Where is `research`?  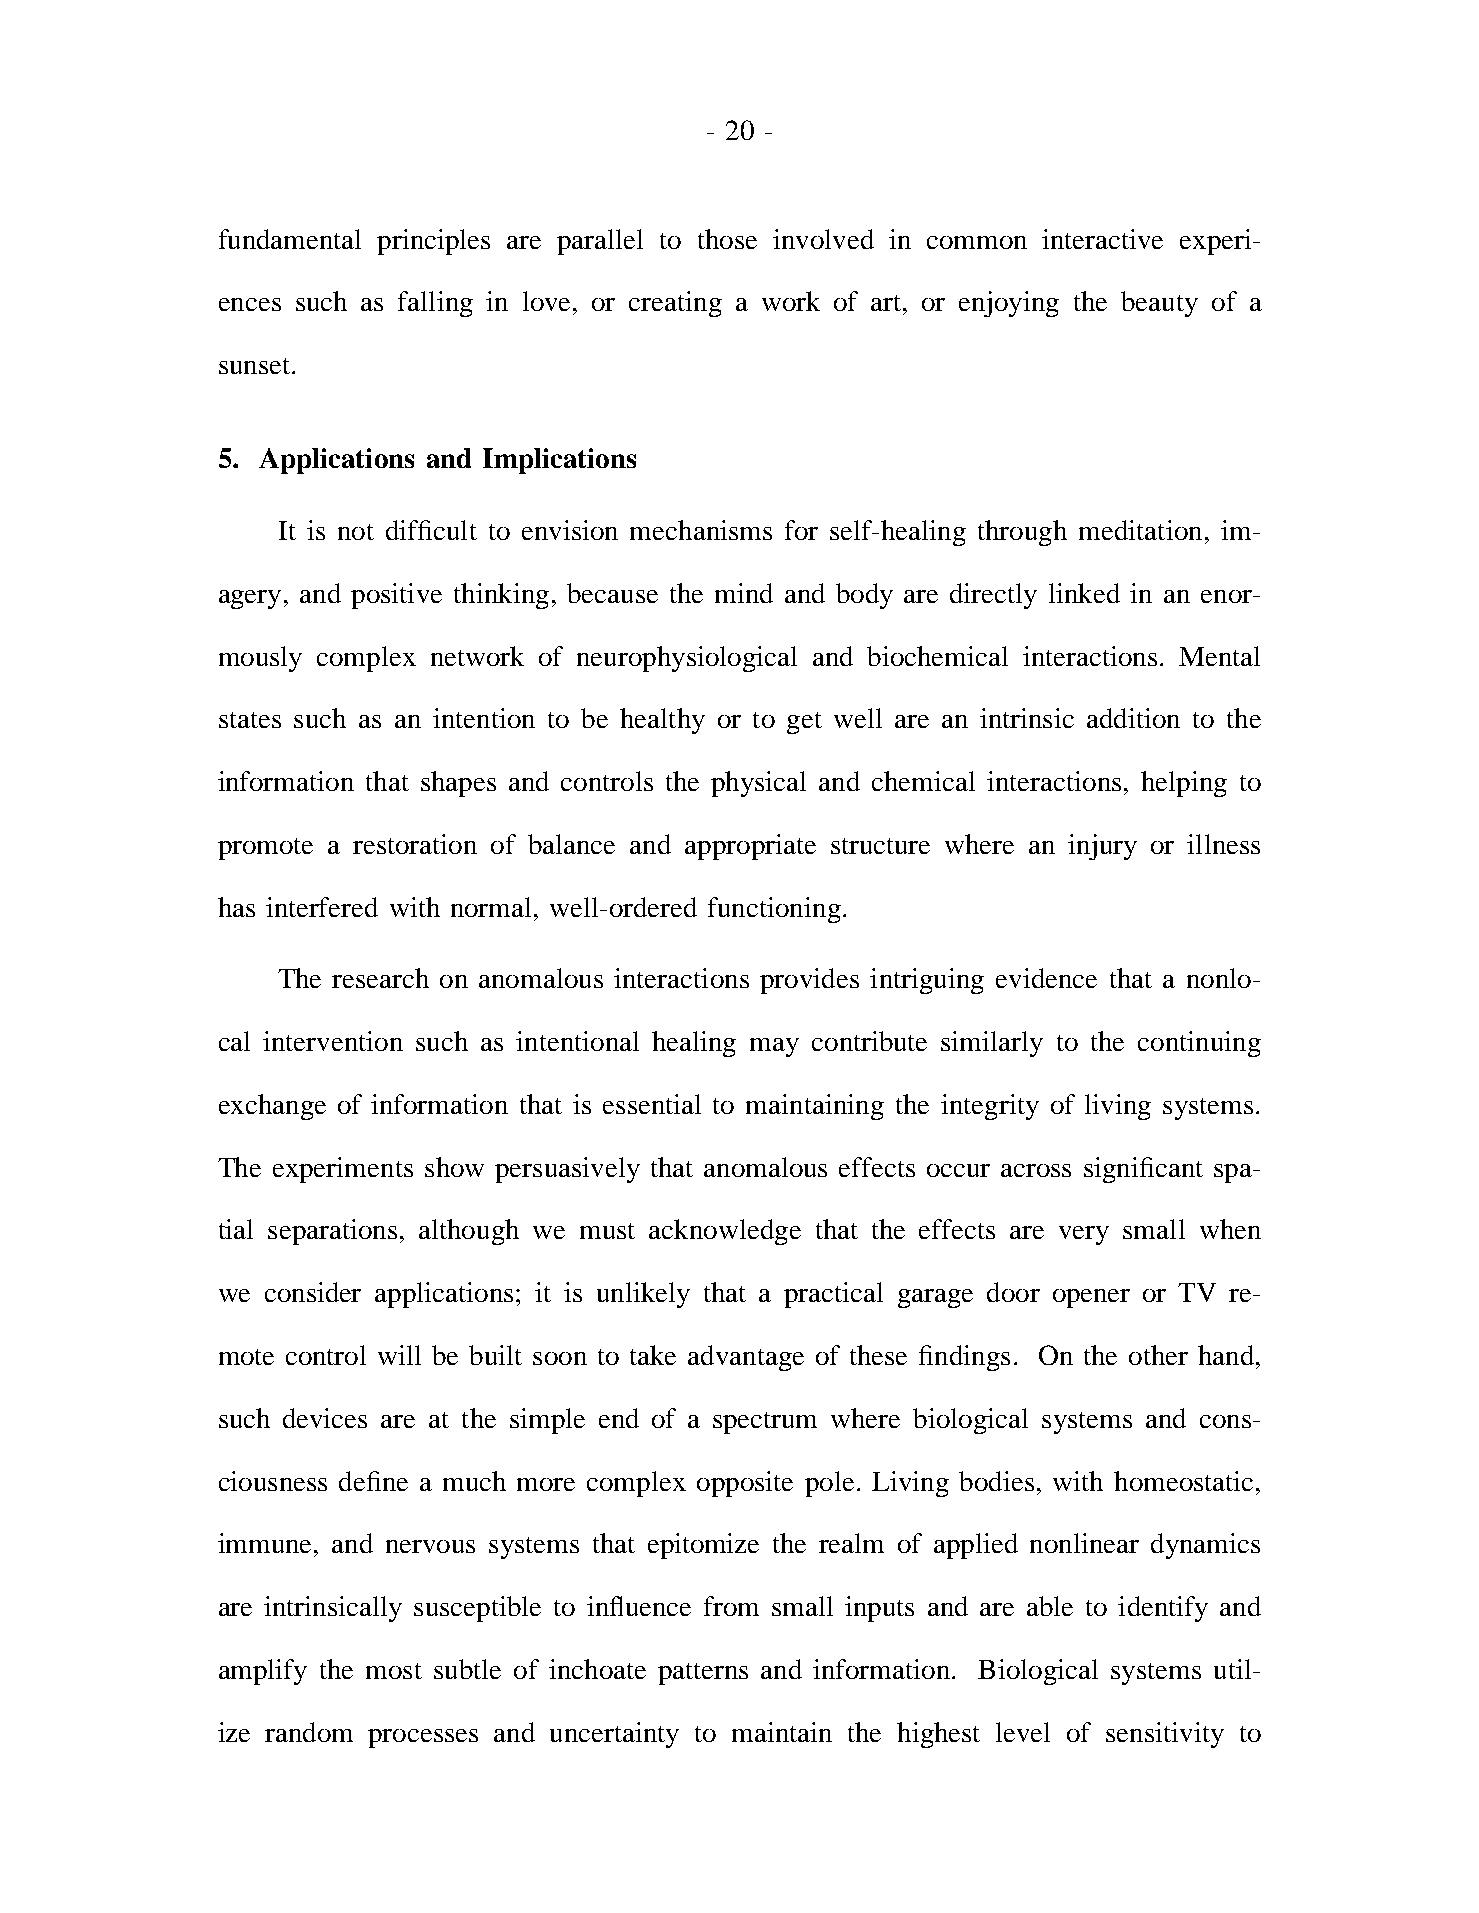
research is located at coordinates (380, 978).
